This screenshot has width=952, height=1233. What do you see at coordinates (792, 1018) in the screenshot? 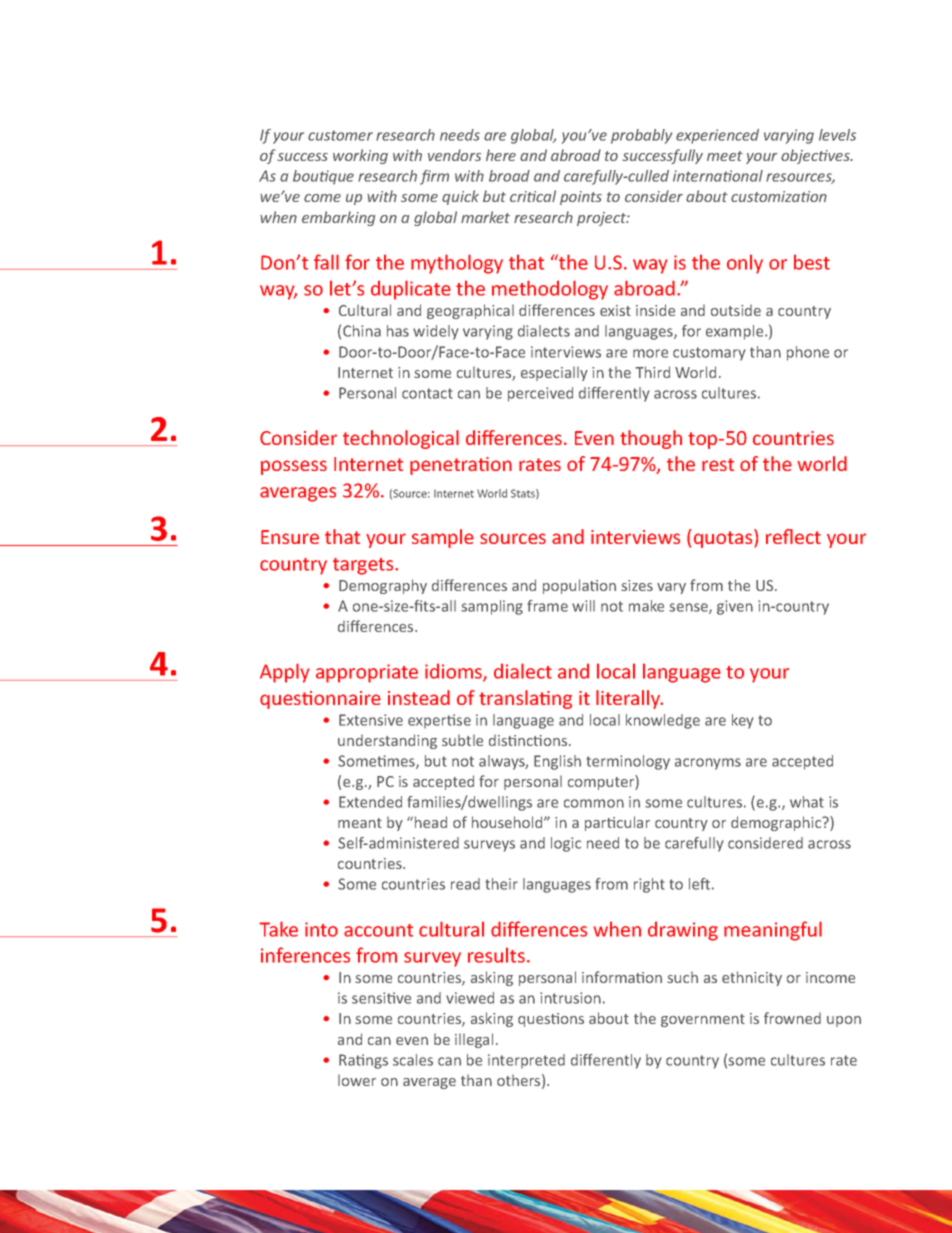
I see `frowned` at bounding box center [792, 1018].
